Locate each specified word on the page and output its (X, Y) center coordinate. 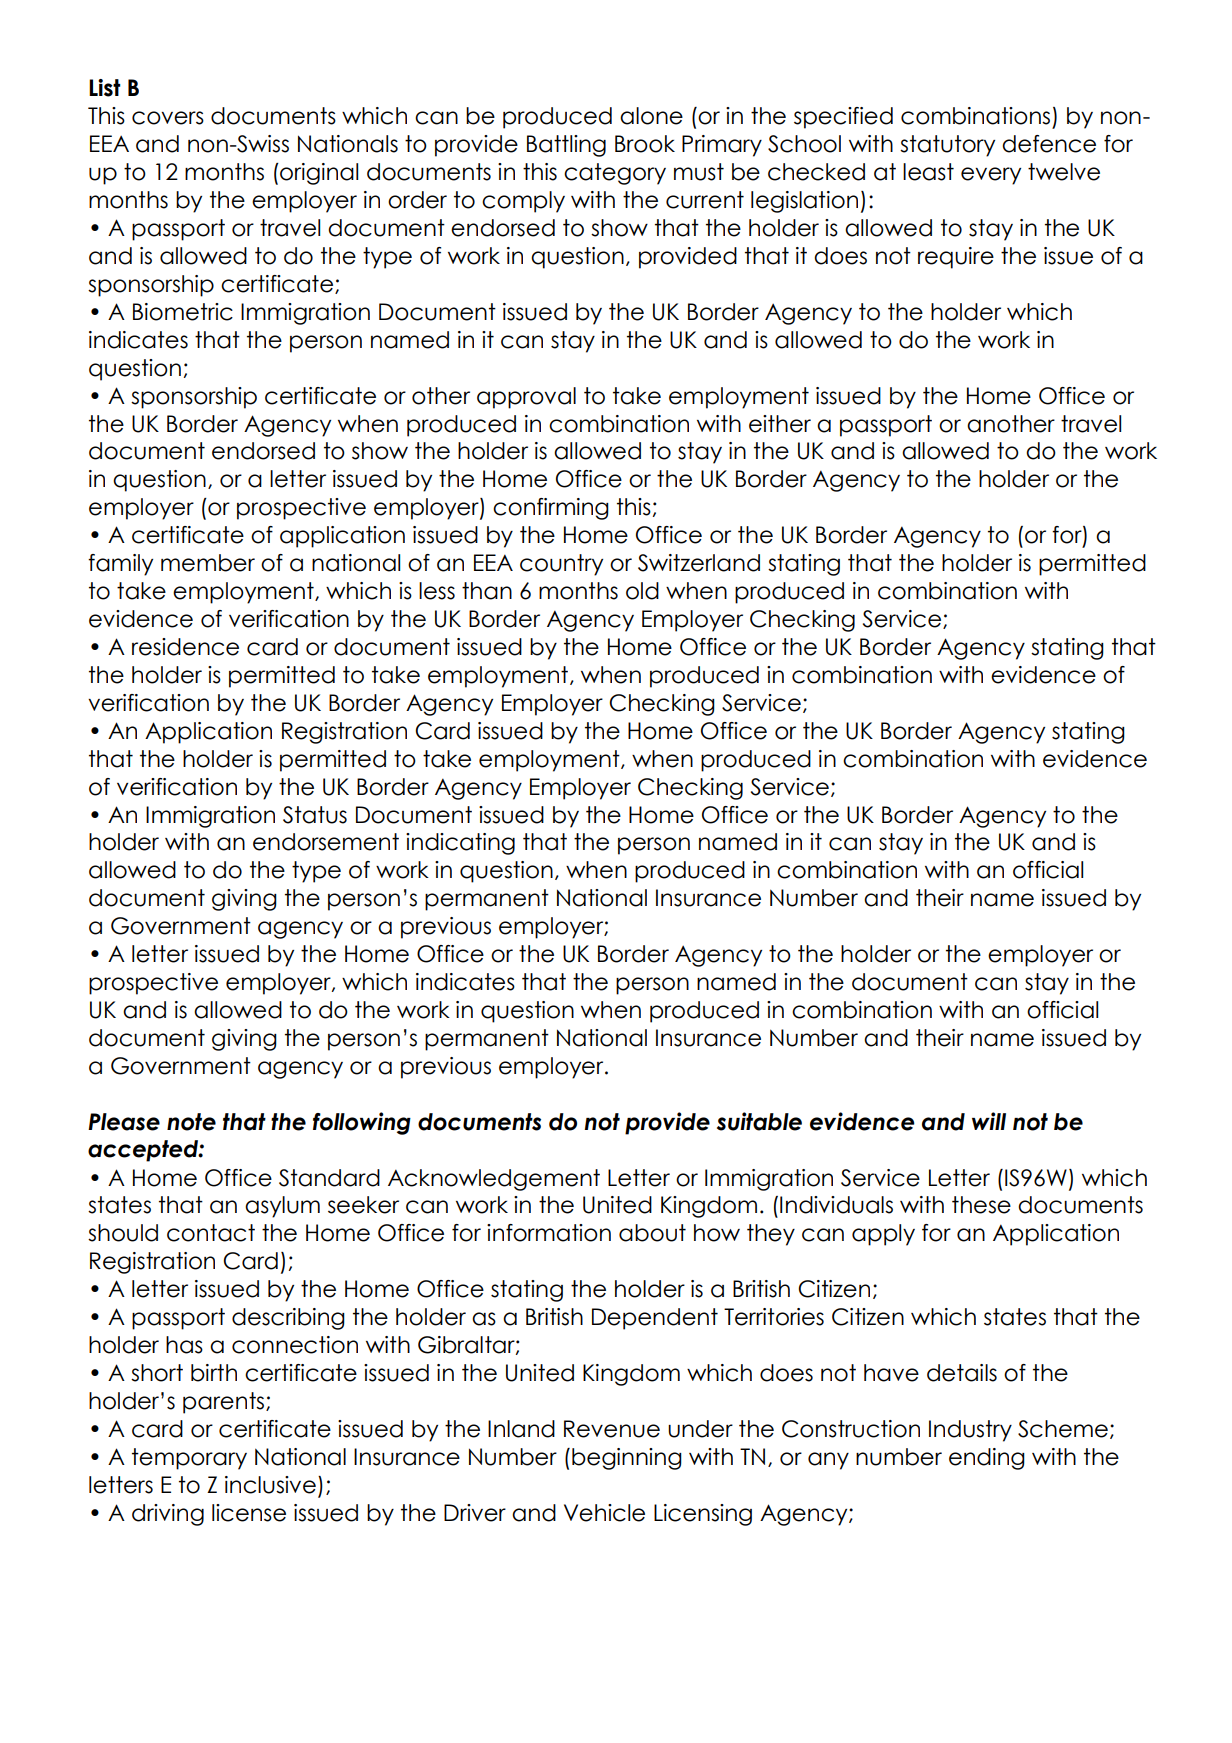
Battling (566, 146)
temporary (189, 1459)
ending (987, 1459)
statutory (947, 146)
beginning (627, 1459)
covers (168, 118)
